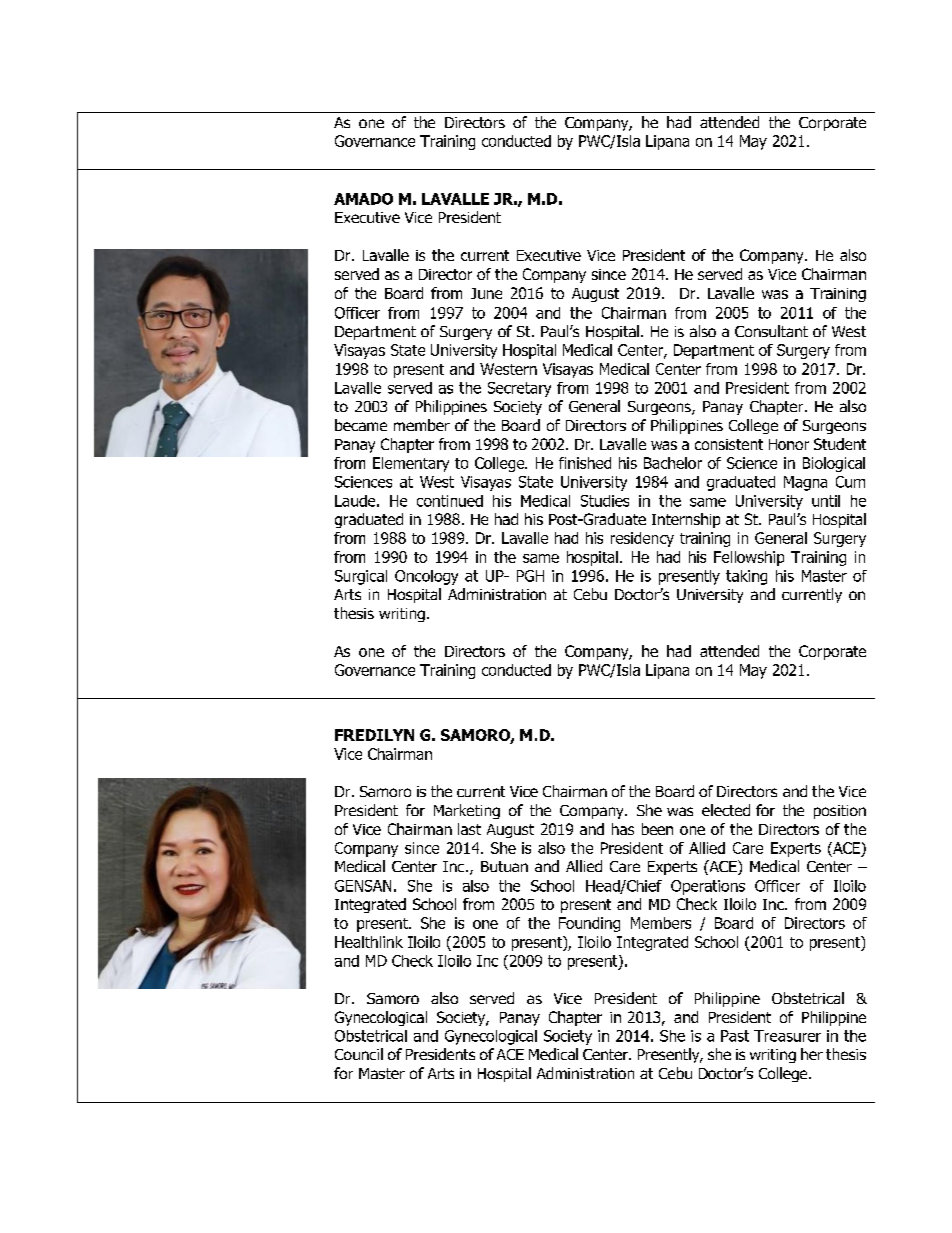  Describe the element at coordinates (519, 389) in the page. I see `Secretary` at that location.
